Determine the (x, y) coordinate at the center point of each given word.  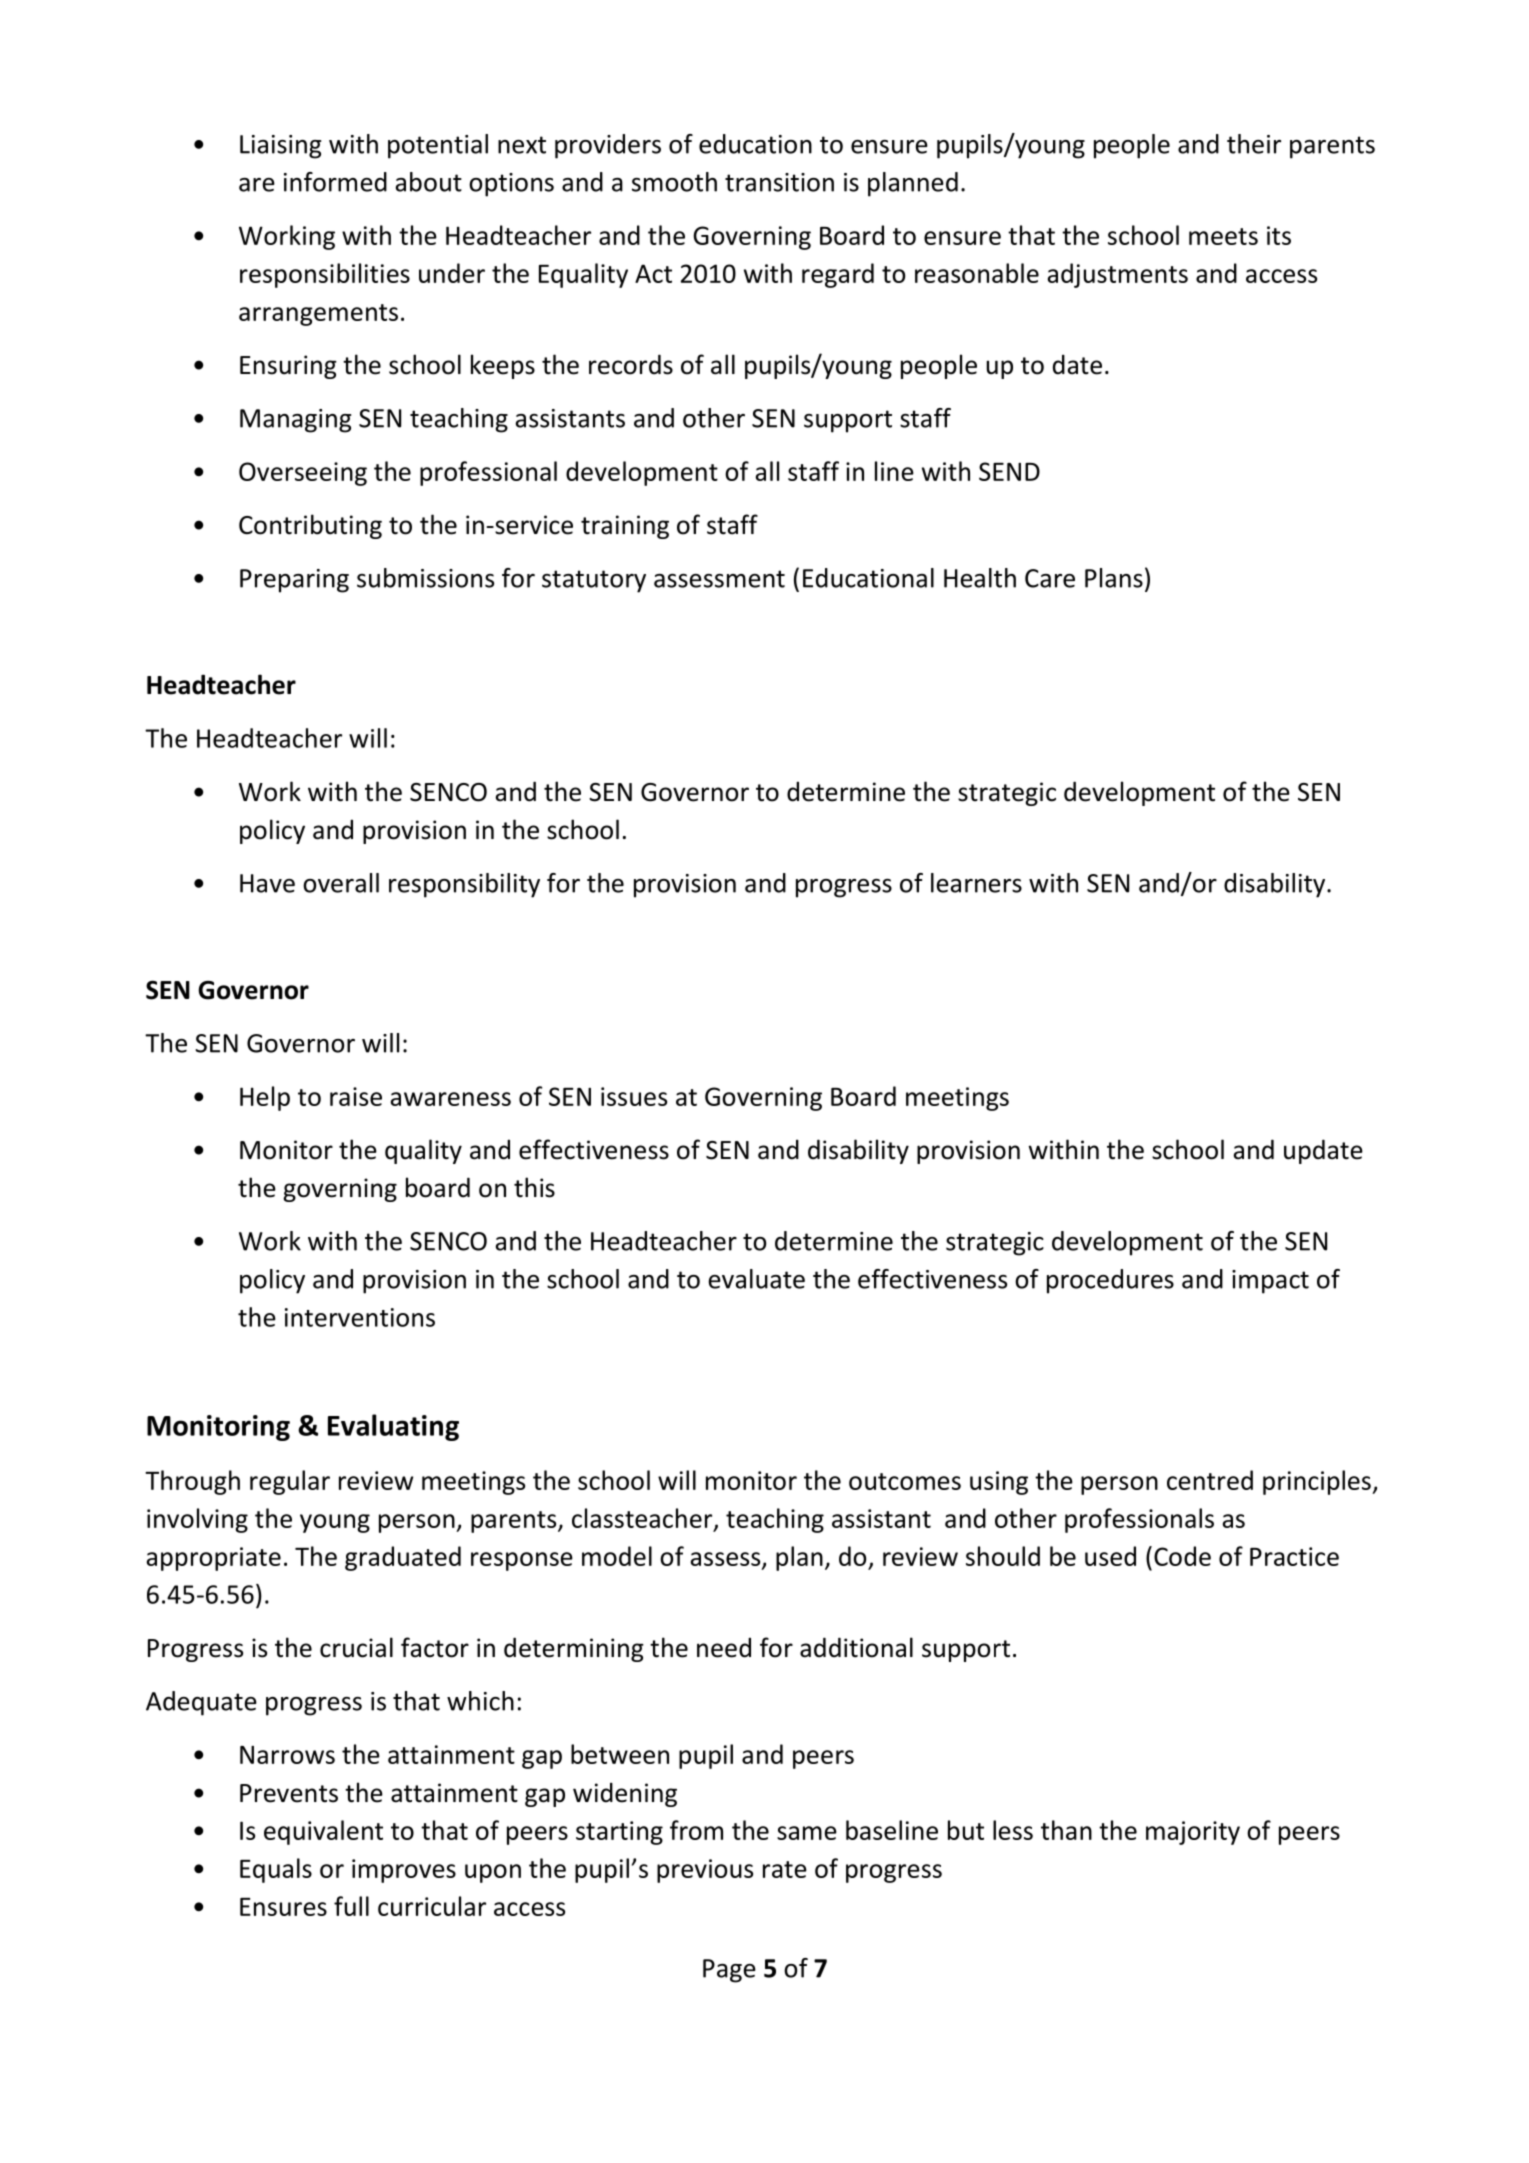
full (351, 1906)
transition (779, 182)
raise (356, 1096)
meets (1223, 236)
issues (634, 1096)
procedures (1110, 1281)
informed (335, 182)
